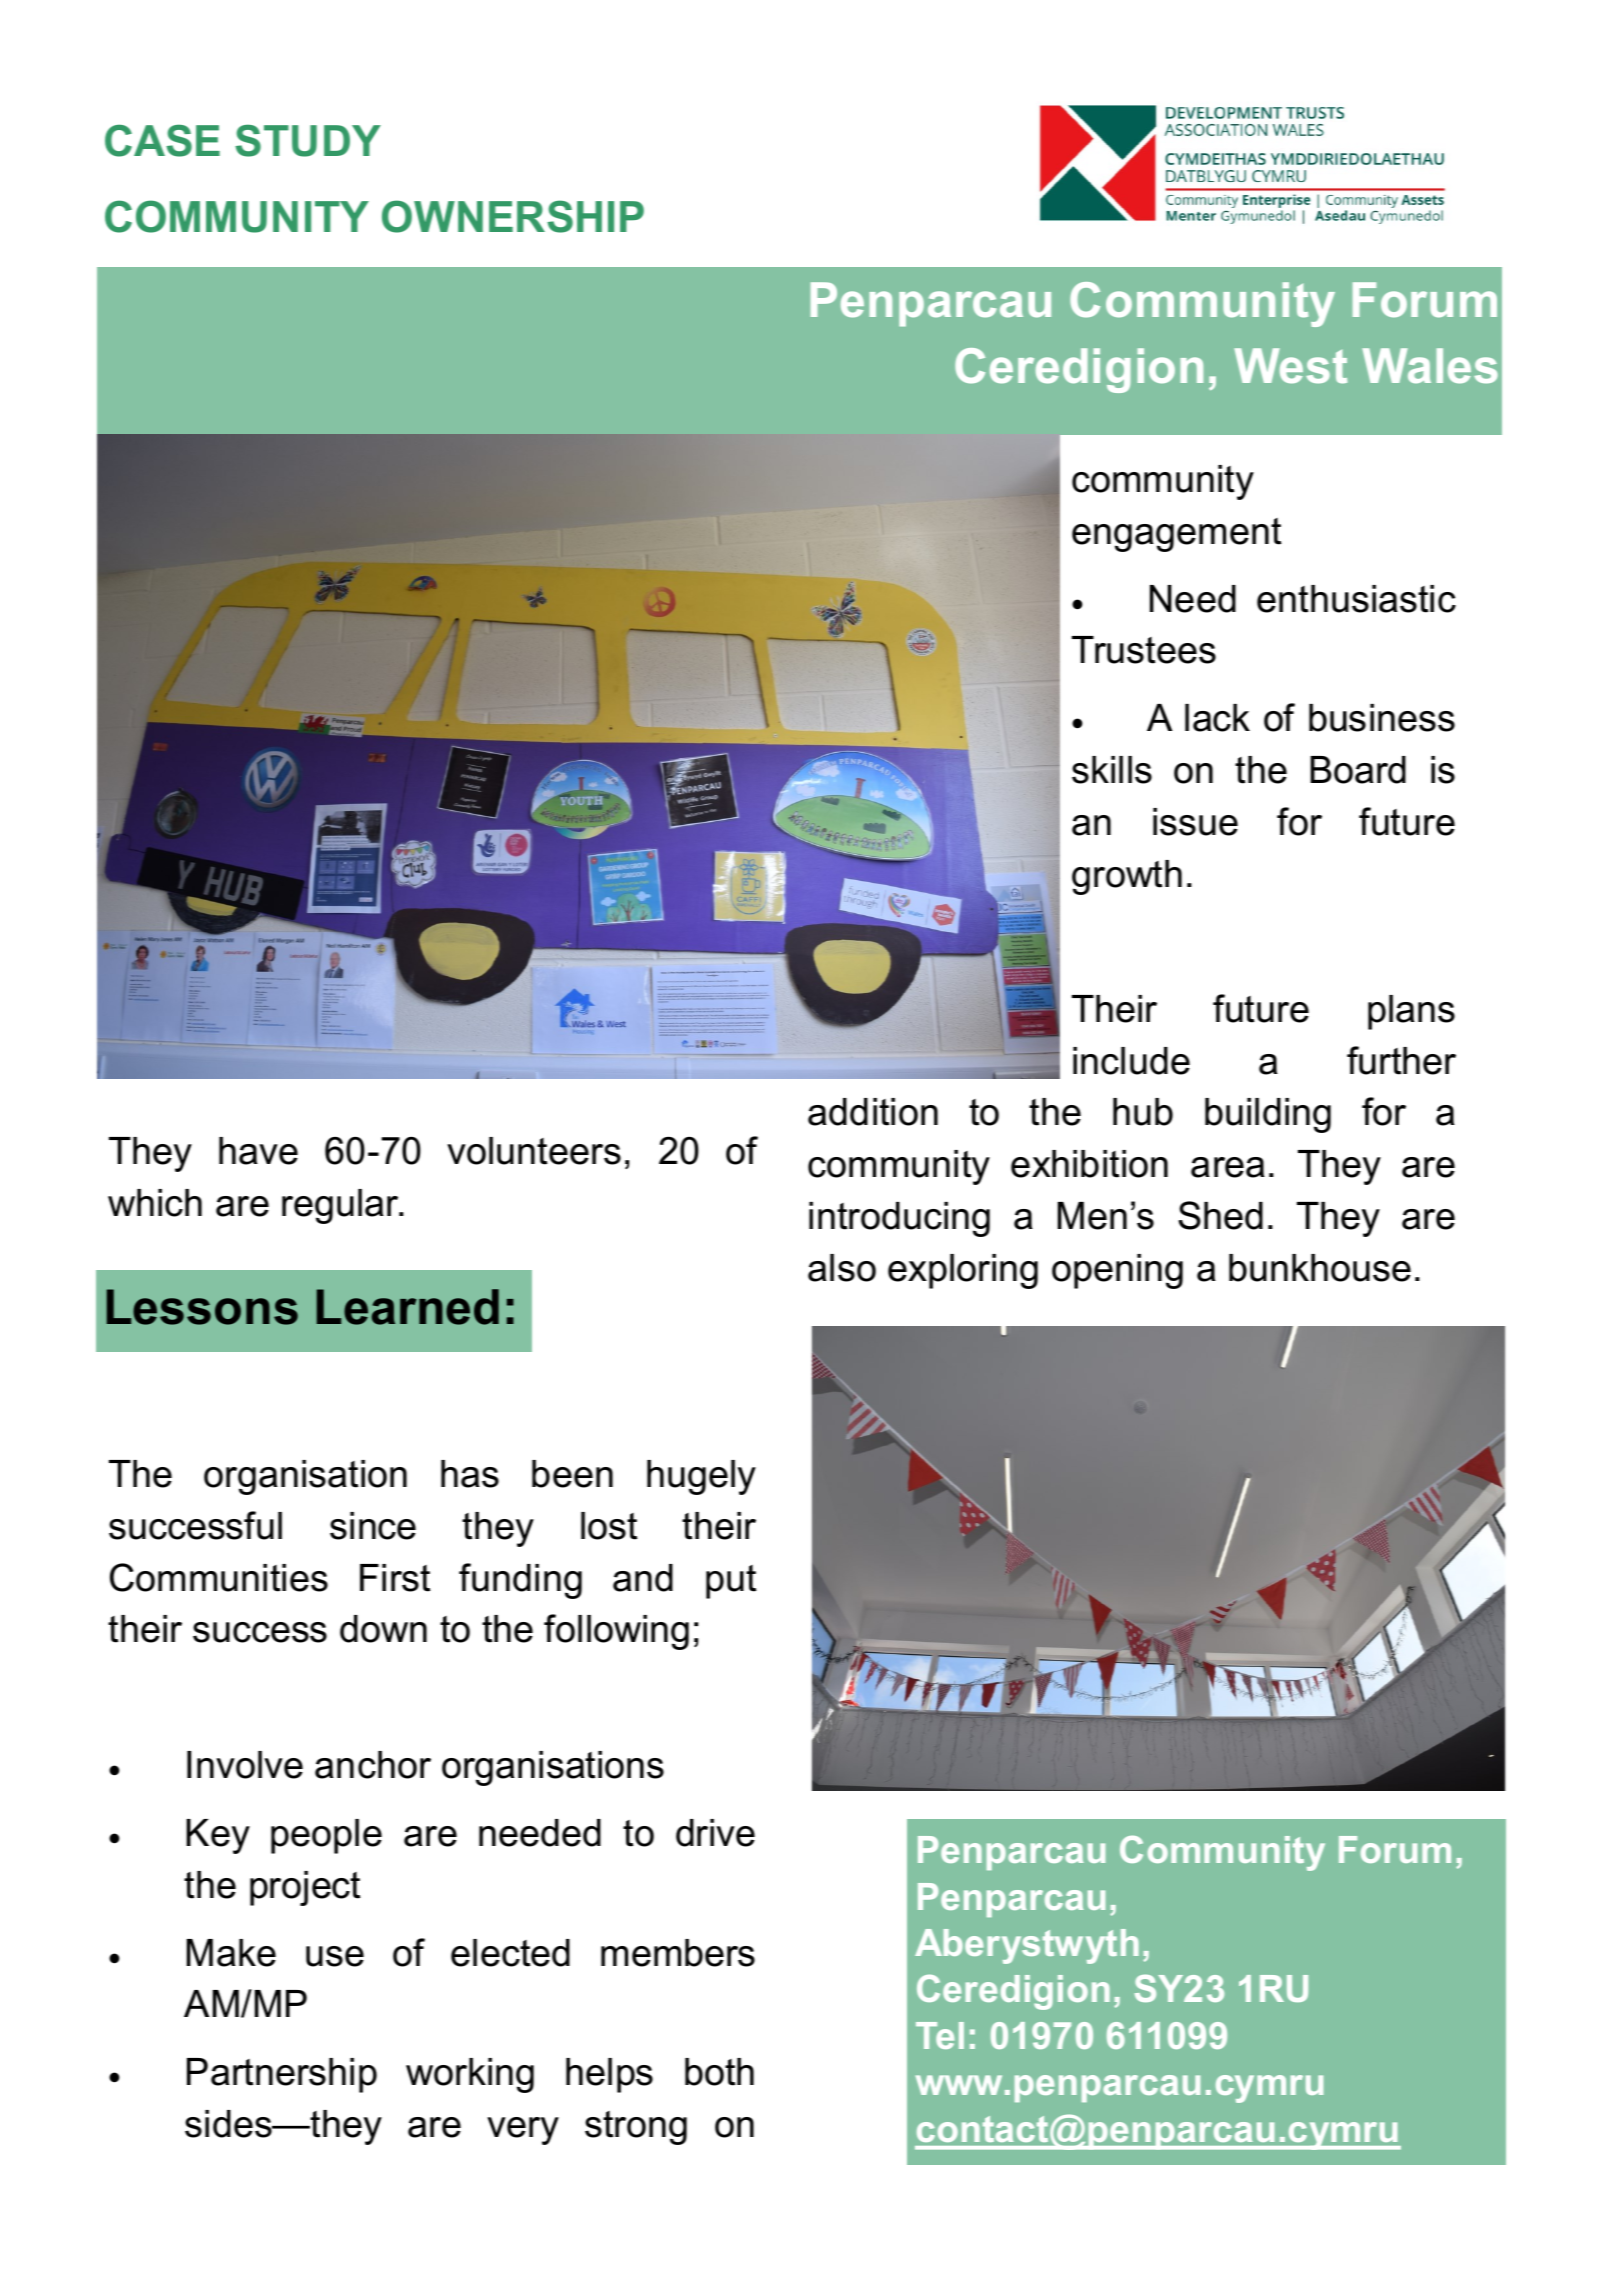 The height and width of the screenshot is (2271, 1606). Describe the element at coordinates (308, 140) in the screenshot. I see `STUDY` at that location.
